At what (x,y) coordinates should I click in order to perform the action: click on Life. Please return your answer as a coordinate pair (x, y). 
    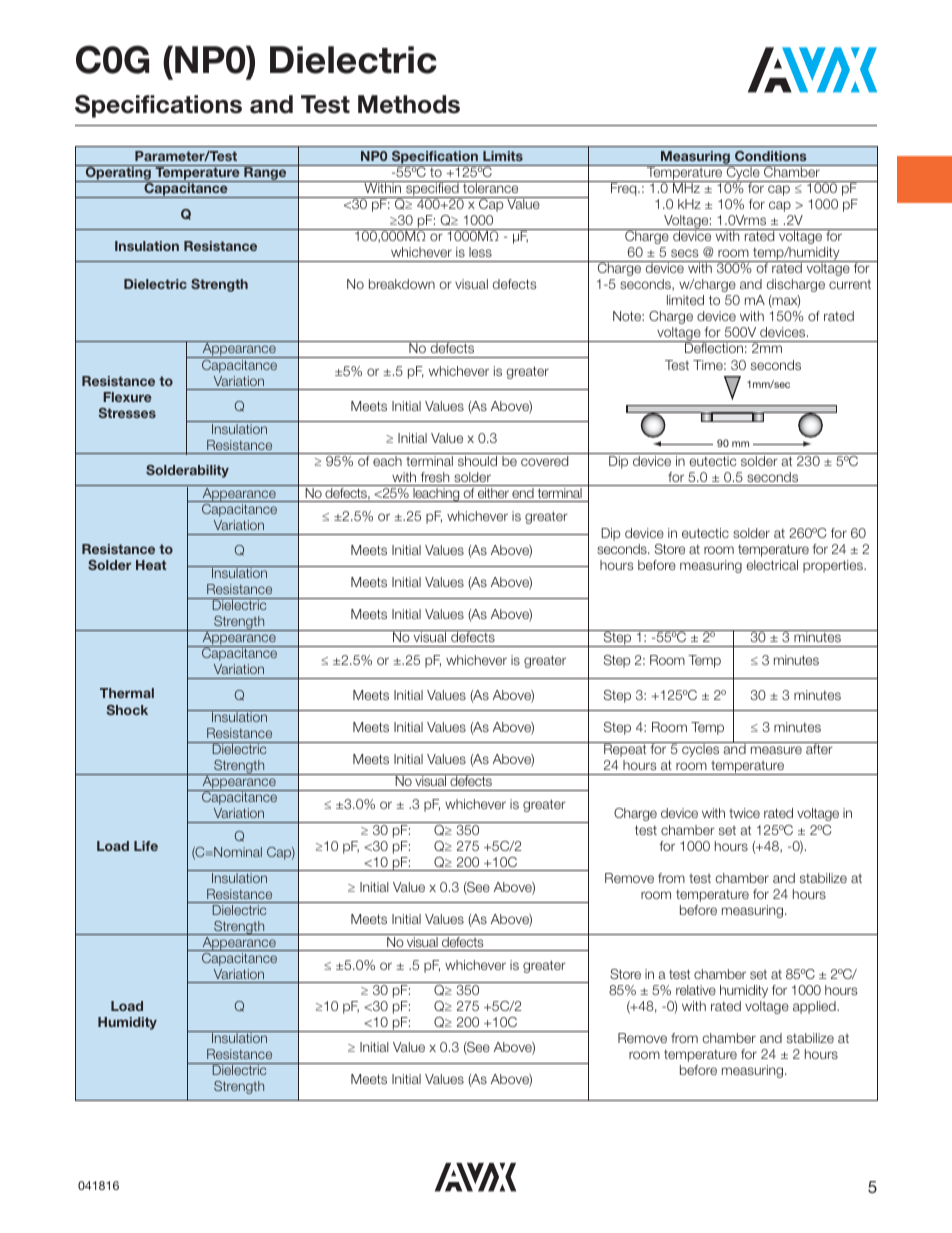
    Looking at the image, I should click on (146, 846).
